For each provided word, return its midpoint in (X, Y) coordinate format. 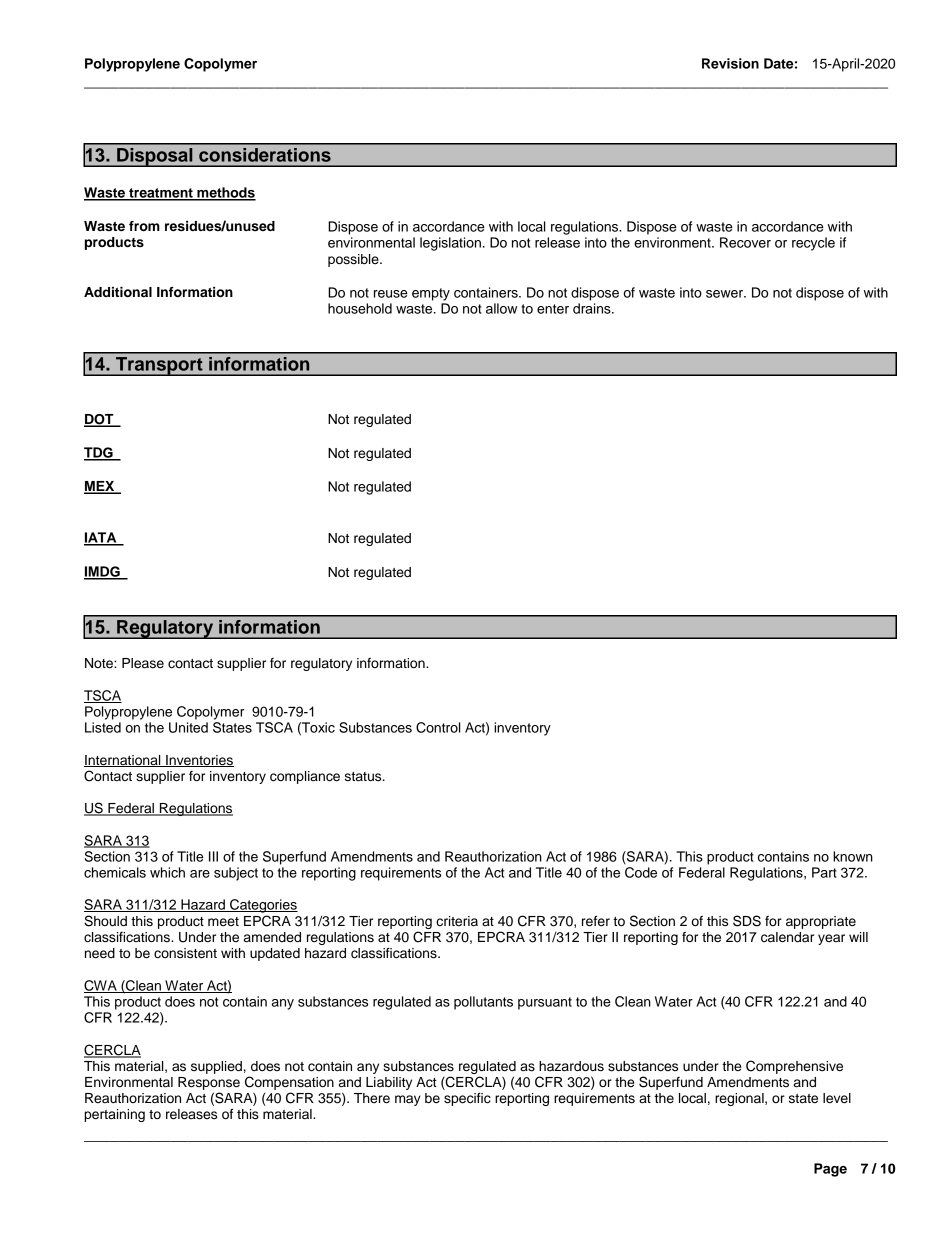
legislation (450, 244)
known (853, 856)
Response (209, 1083)
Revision (730, 63)
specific (467, 1099)
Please (143, 663)
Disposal (155, 157)
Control (438, 727)
